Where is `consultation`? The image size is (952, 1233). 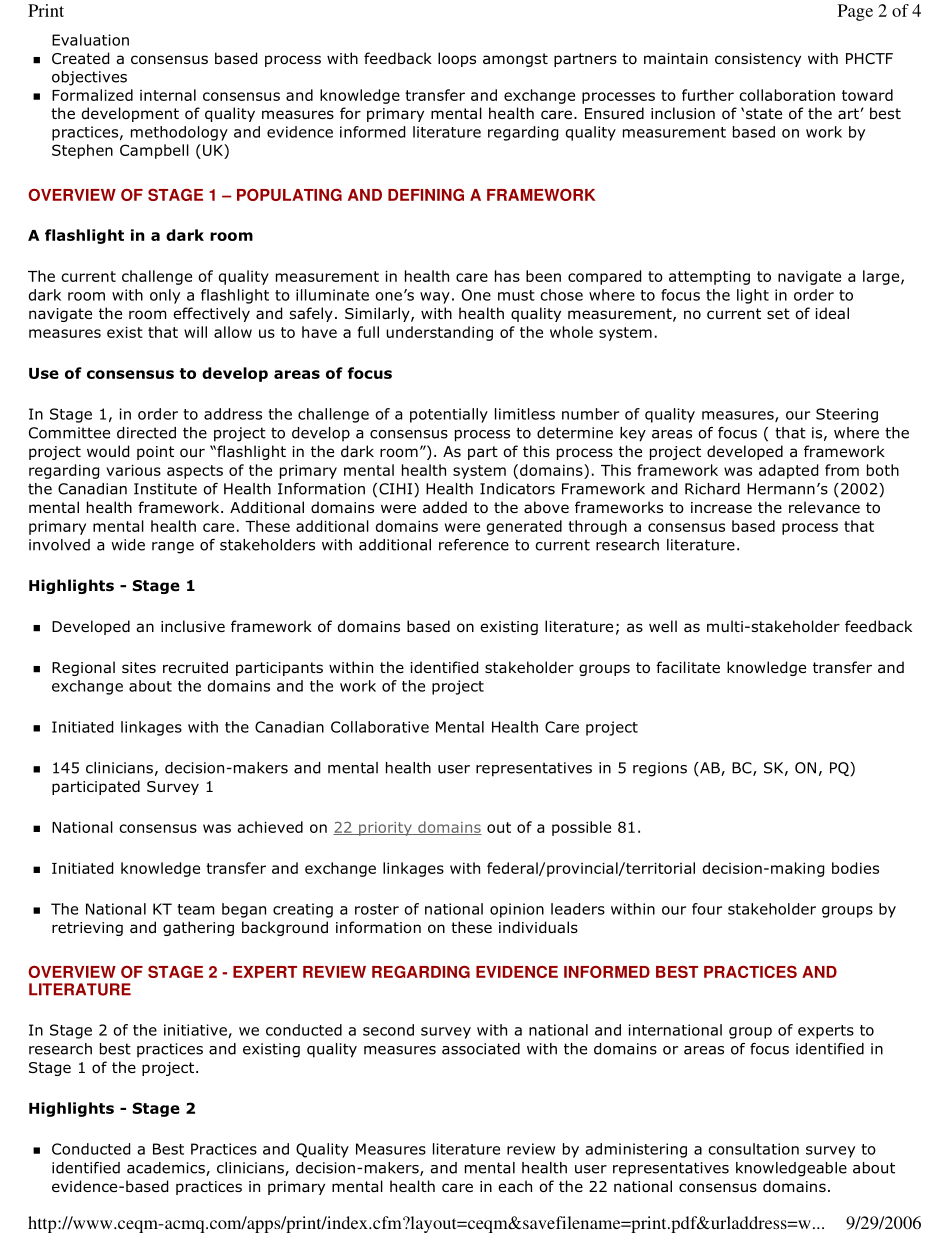
consultation is located at coordinates (753, 1149).
